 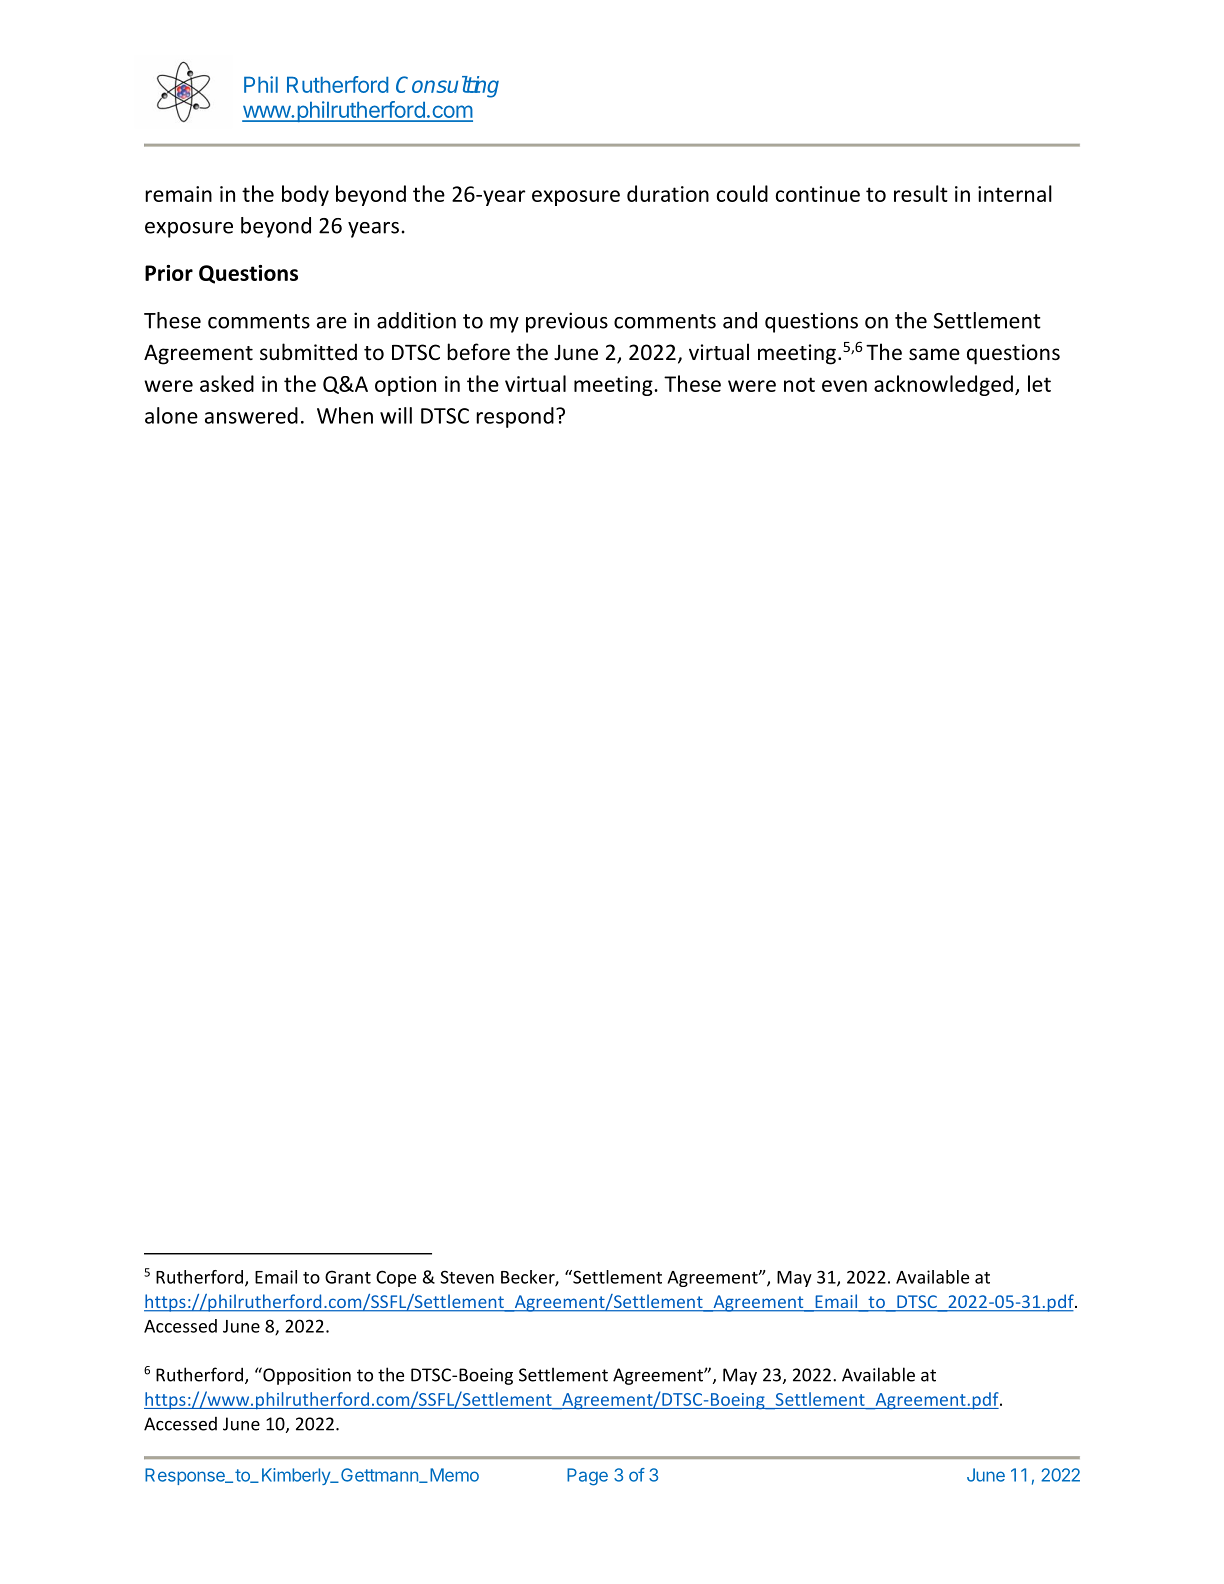 What do you see at coordinates (345, 415) in the screenshot?
I see `When` at bounding box center [345, 415].
